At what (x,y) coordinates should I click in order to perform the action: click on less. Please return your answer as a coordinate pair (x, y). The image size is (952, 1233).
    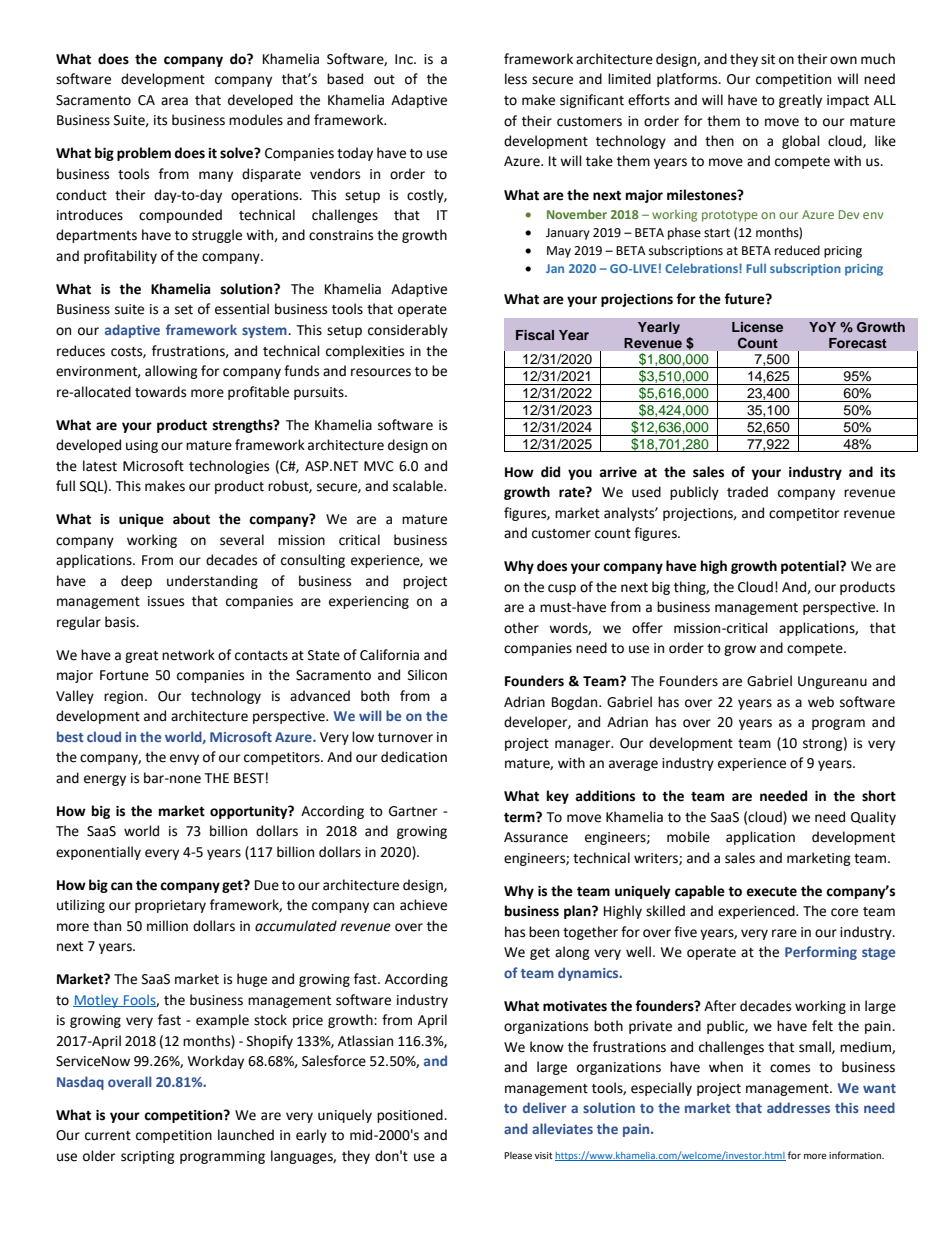
    Looking at the image, I should click on (516, 79).
